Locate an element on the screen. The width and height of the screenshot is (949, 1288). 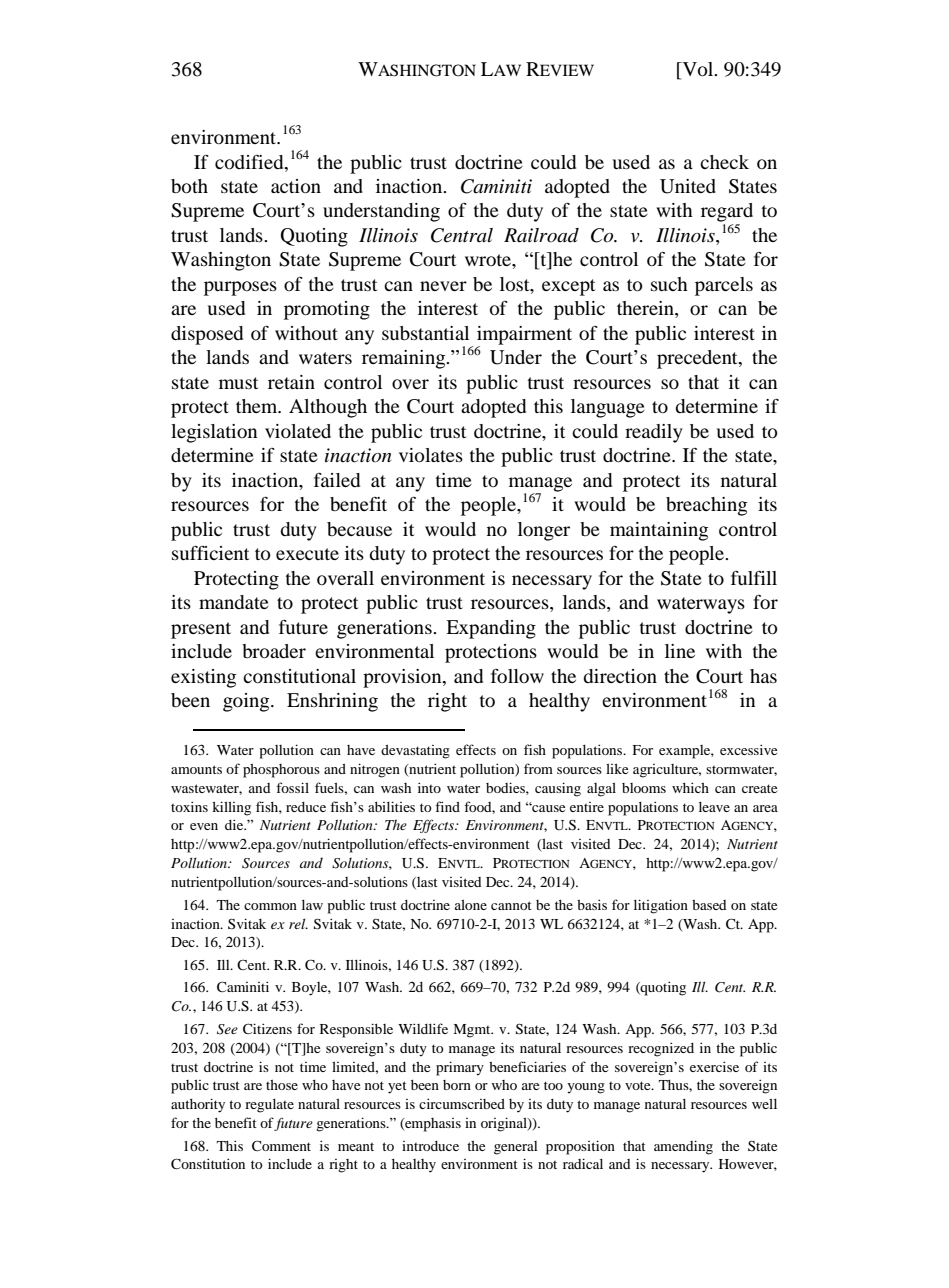
impairment is located at coordinates (524, 336).
